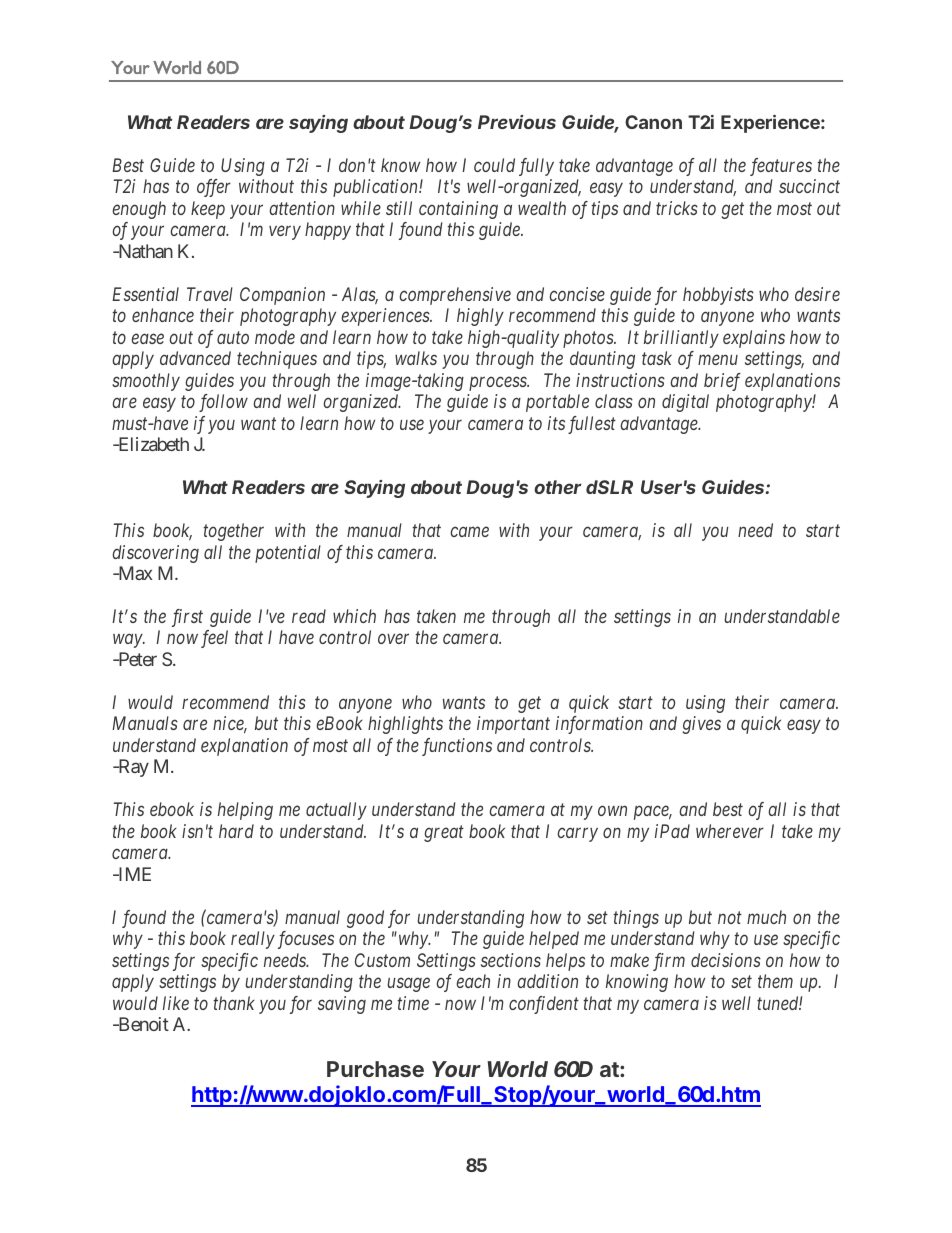 This document has height=1233, width=952. I want to click on offer, so click(214, 188).
